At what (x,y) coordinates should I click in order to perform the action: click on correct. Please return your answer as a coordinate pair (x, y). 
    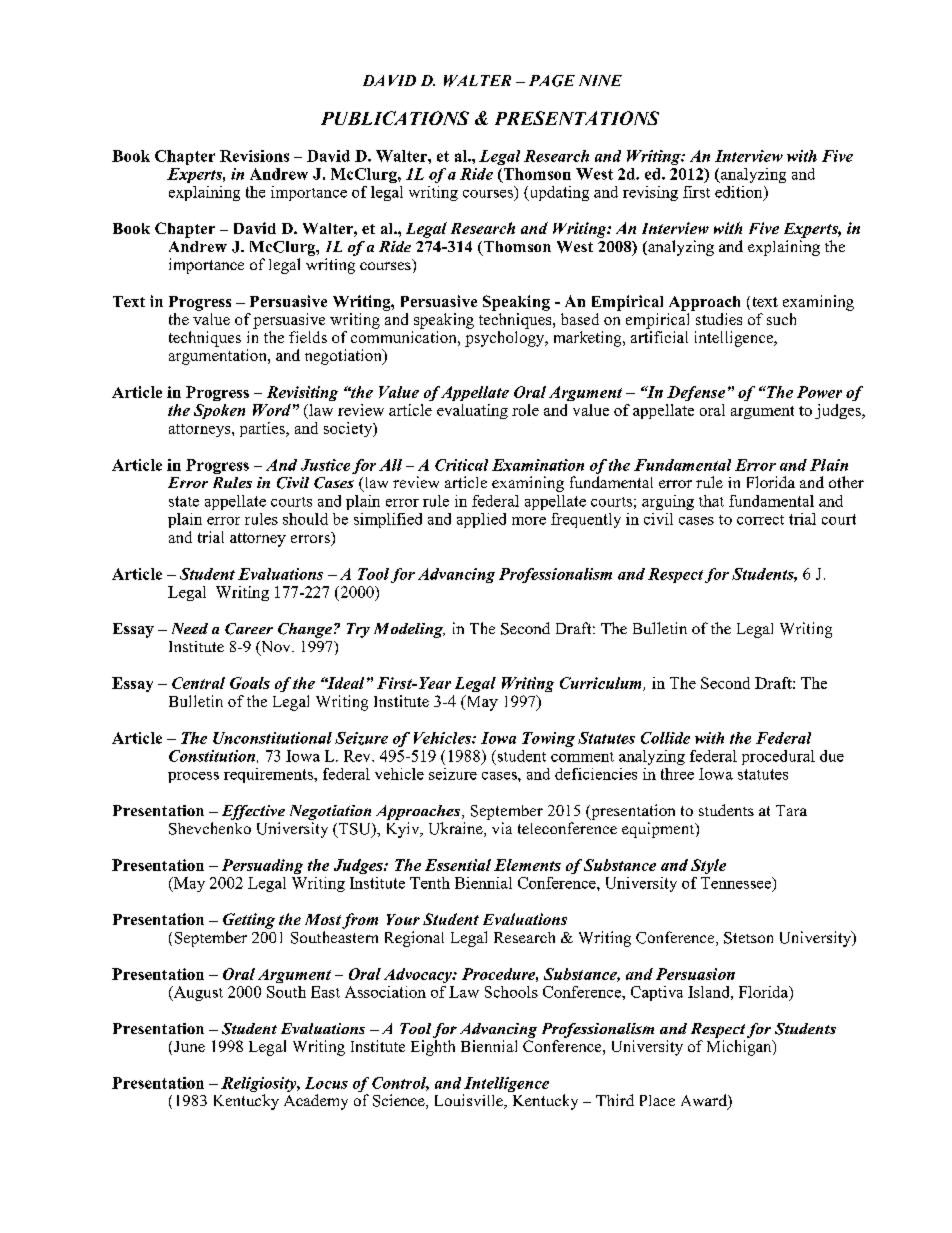
    Looking at the image, I should click on (760, 520).
